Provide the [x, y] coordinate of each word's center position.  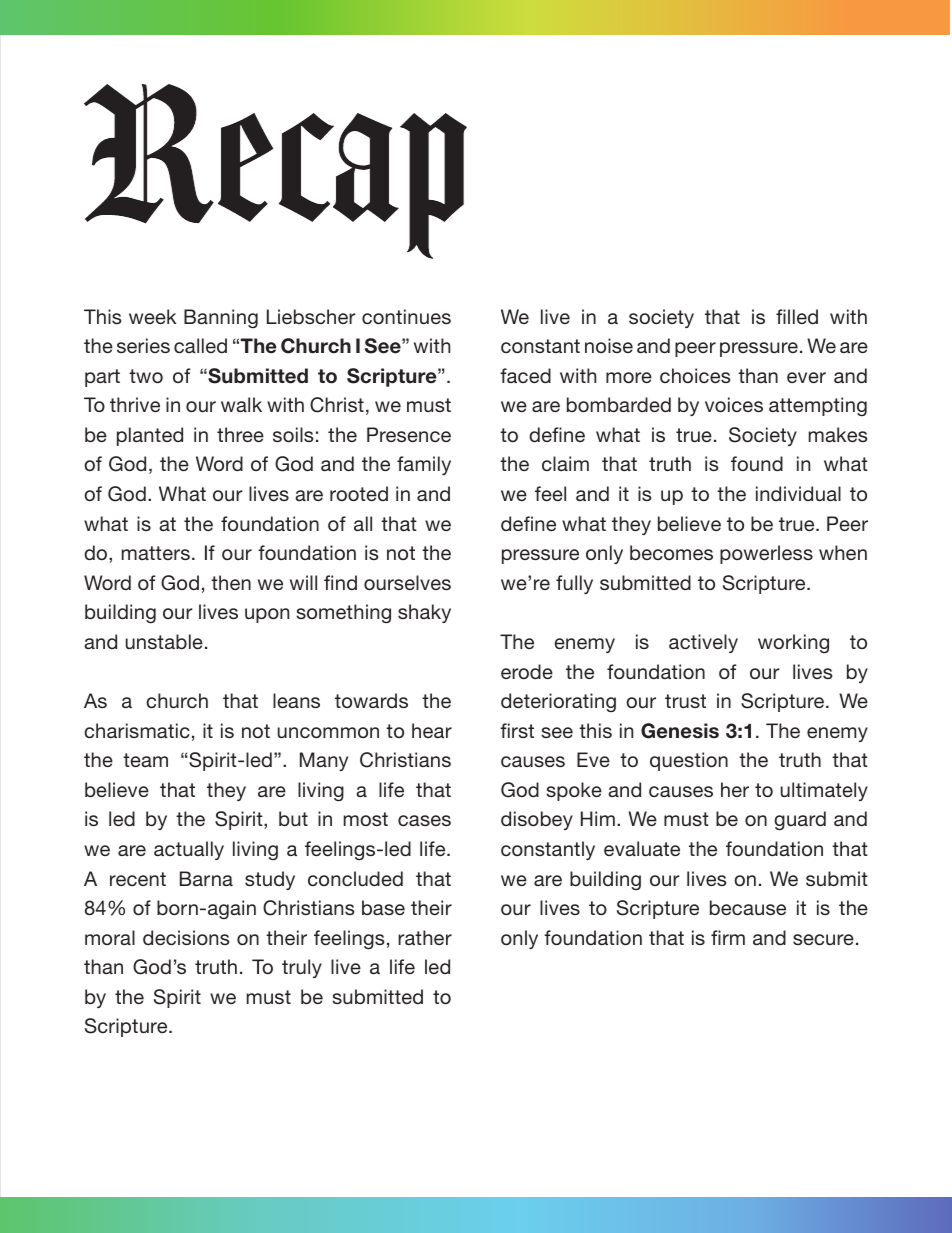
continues [406, 316]
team [145, 760]
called [200, 345]
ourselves [407, 582]
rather [425, 937]
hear [432, 730]
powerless [766, 554]
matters [156, 553]
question [689, 761]
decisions [186, 937]
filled [797, 316]
